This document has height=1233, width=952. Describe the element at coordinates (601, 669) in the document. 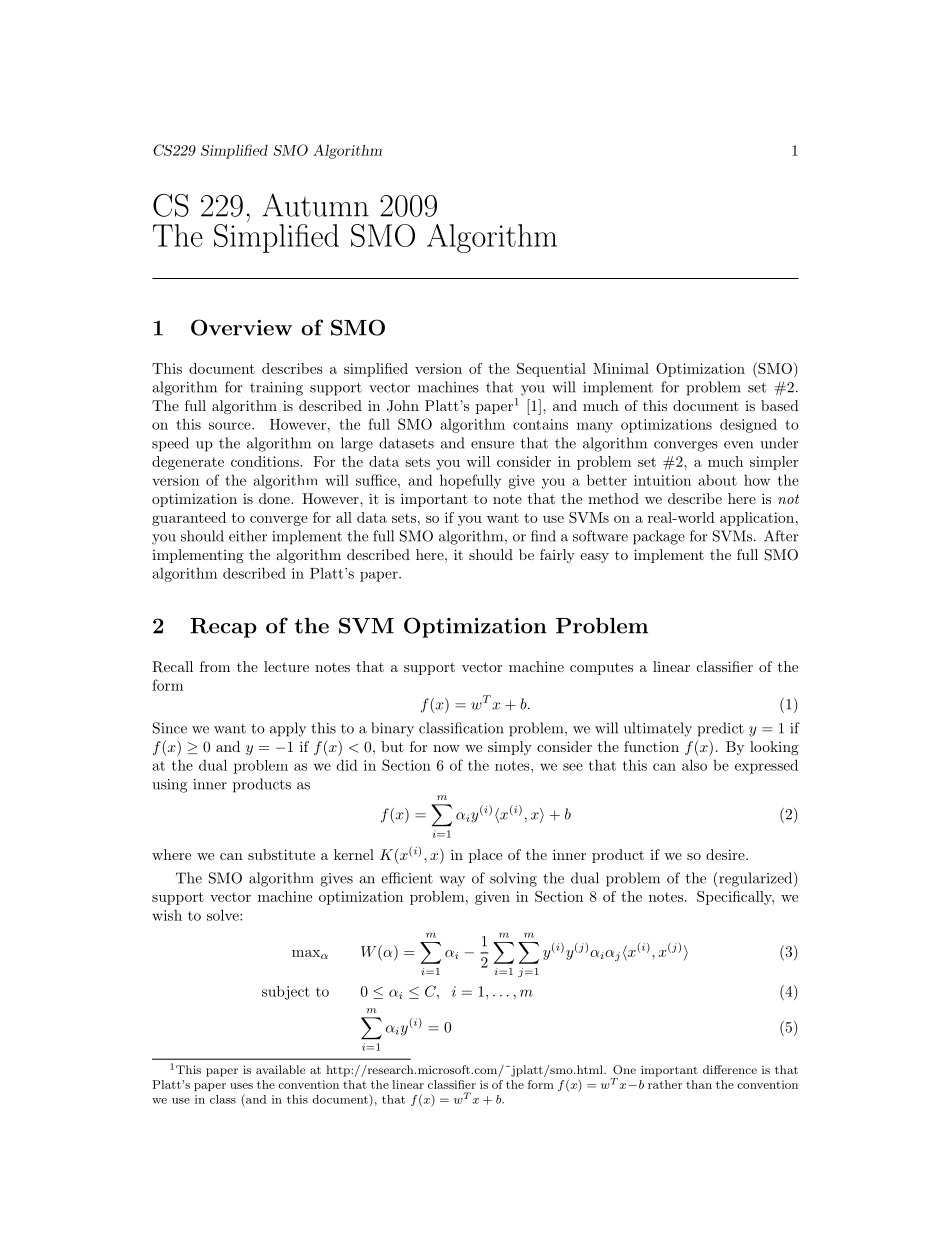

I see `computes` at that location.
